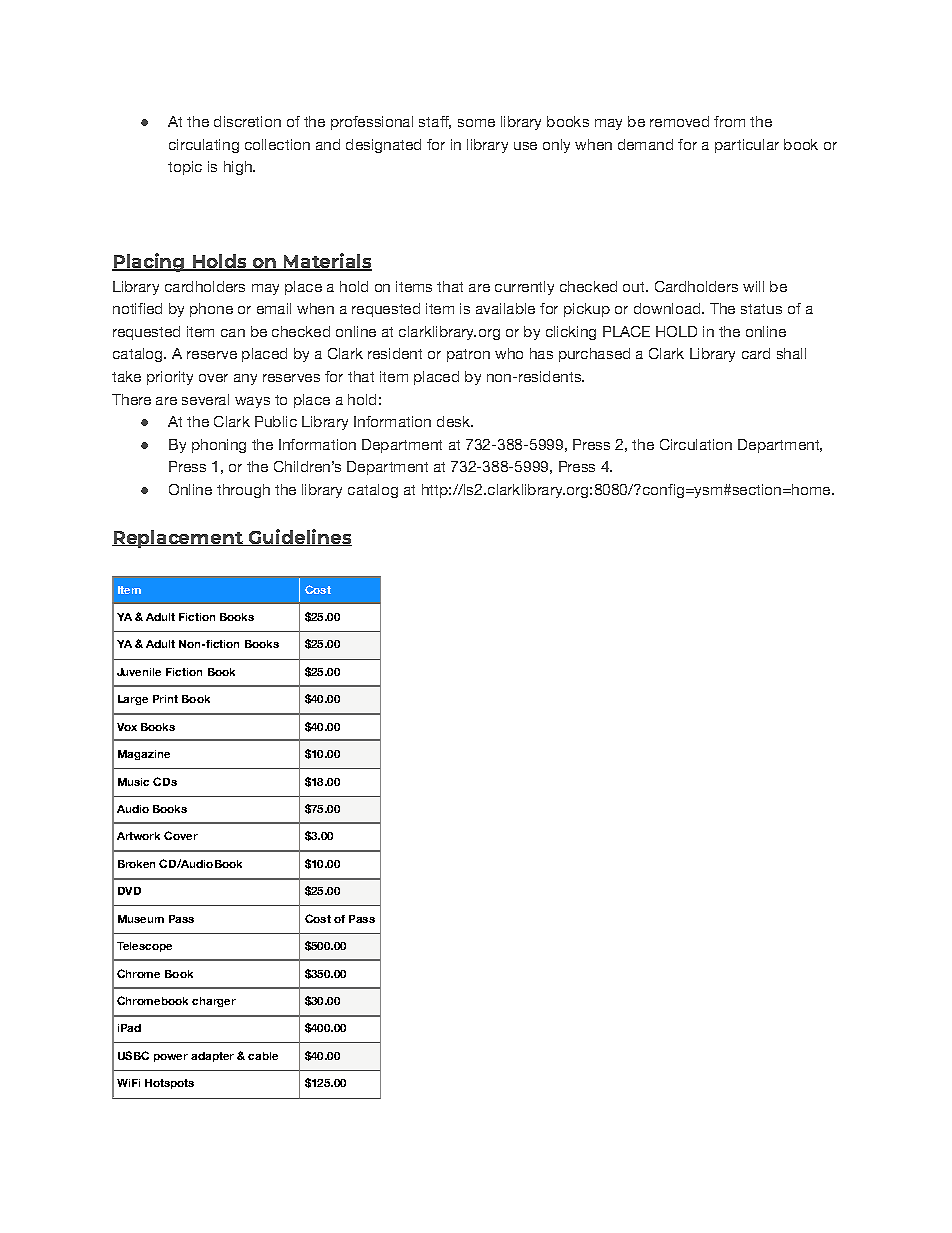  I want to click on circulating, so click(204, 146).
